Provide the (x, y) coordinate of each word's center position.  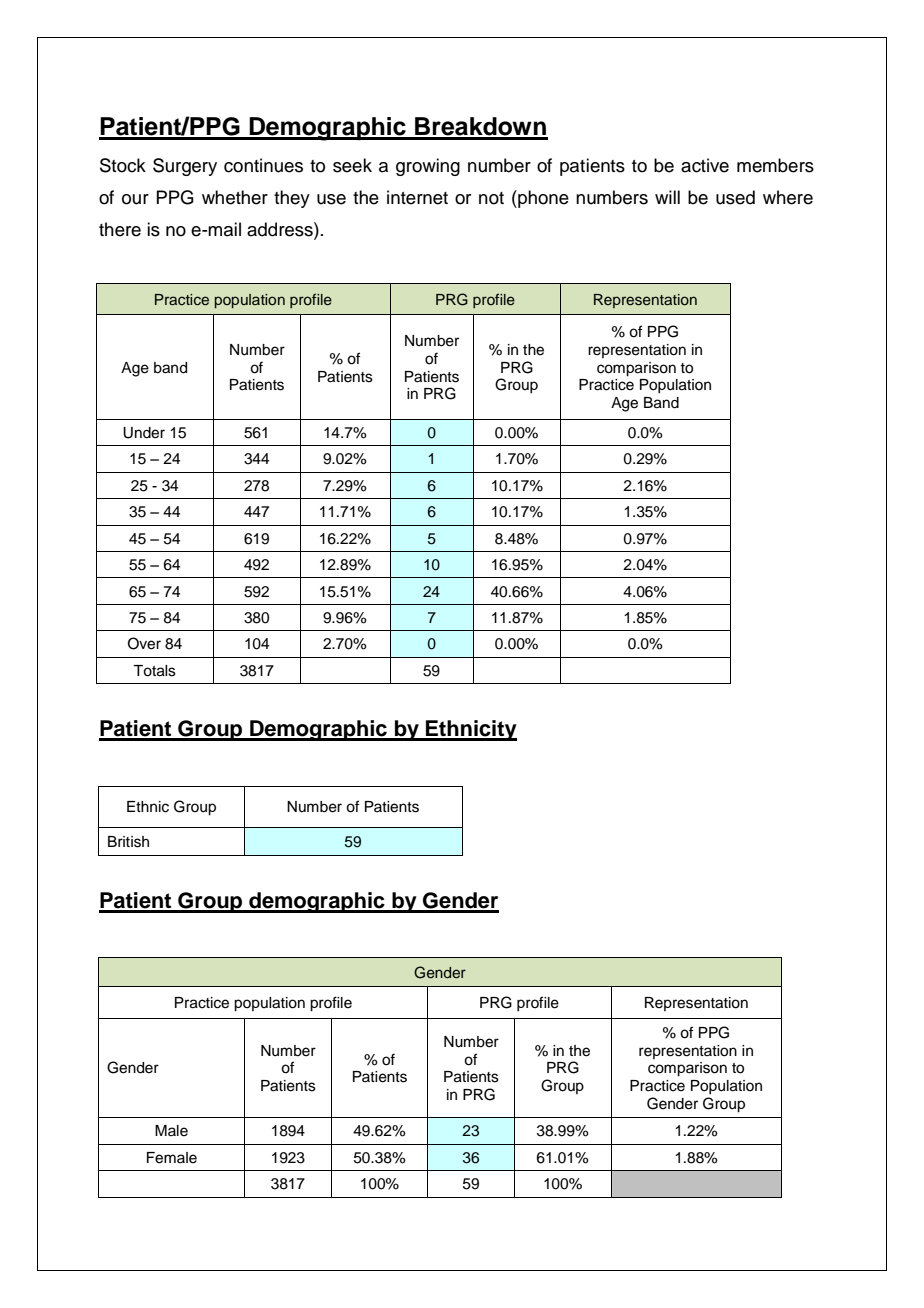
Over (144, 643)
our (135, 199)
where (788, 197)
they (292, 199)
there (120, 229)
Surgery (185, 167)
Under (144, 433)
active (705, 165)
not (491, 198)
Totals (154, 671)
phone (542, 199)
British (128, 842)
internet (417, 197)
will (667, 197)
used (735, 197)
